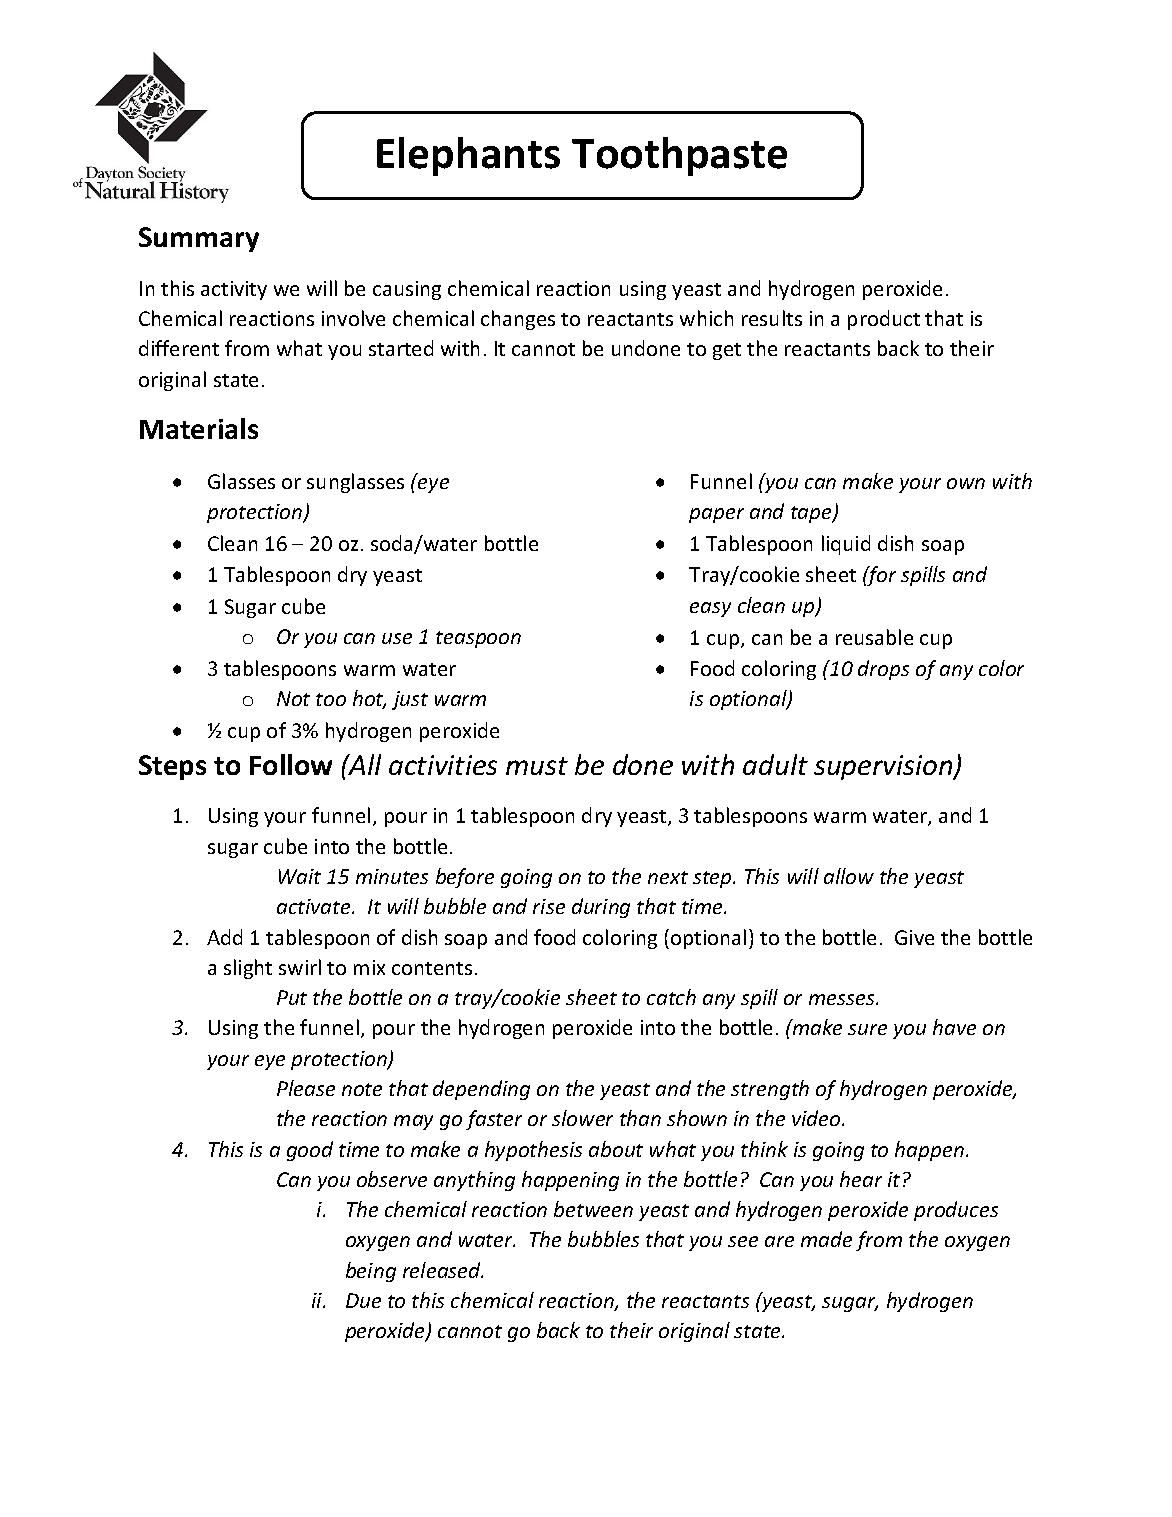 The image size is (1172, 1517). I want to click on Follow, so click(291, 764).
